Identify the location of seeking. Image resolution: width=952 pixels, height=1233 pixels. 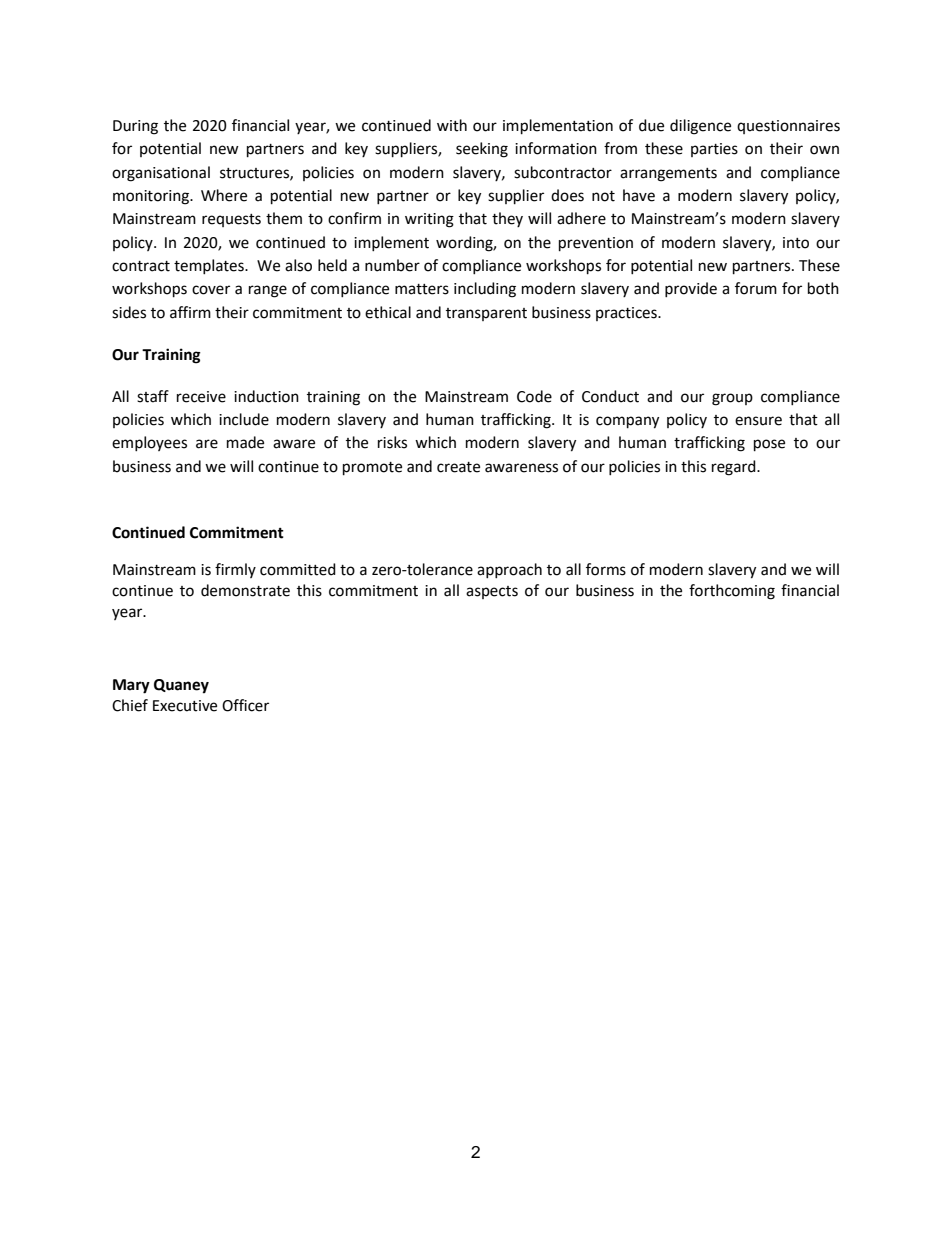
(482, 150).
